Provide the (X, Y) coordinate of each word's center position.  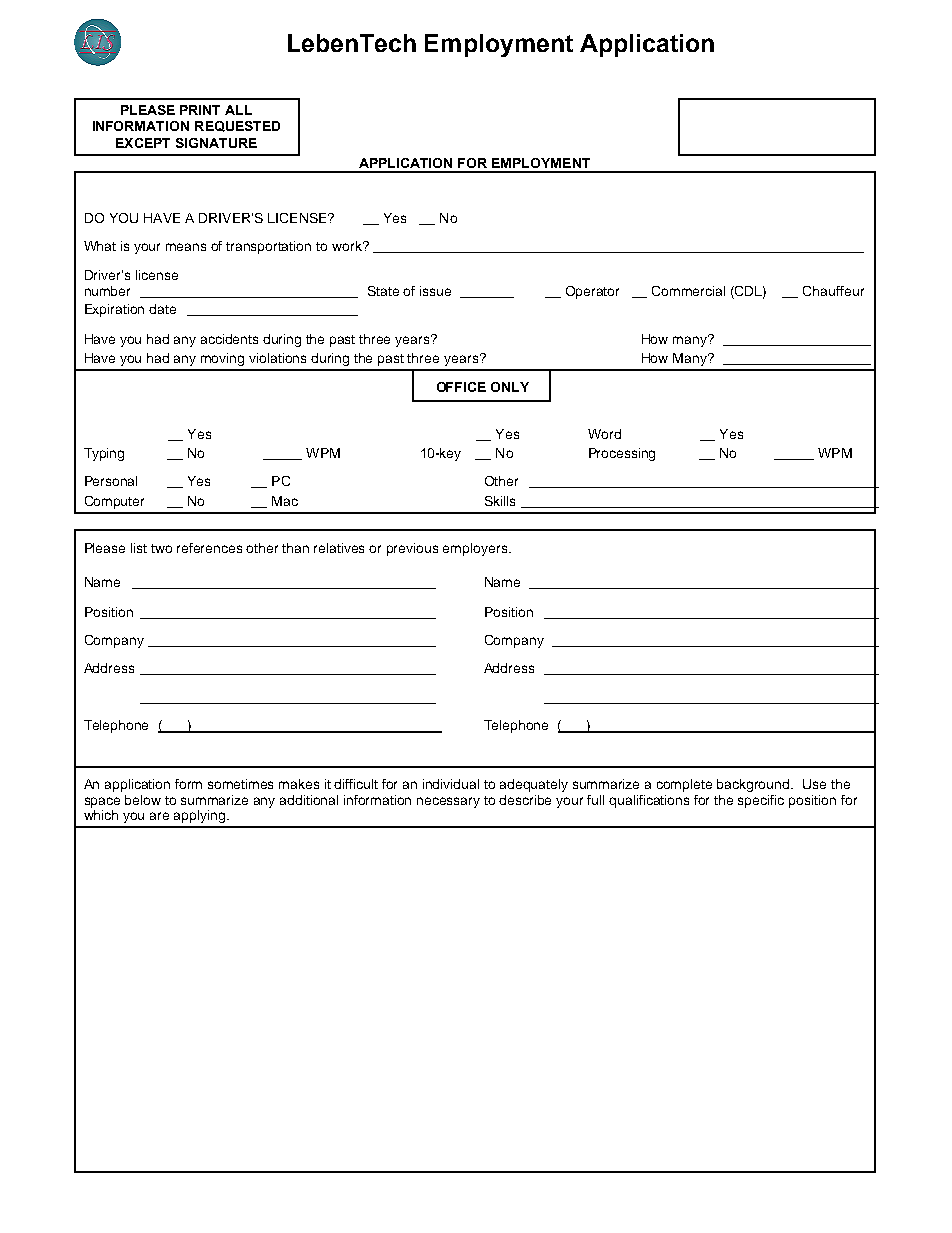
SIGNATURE (216, 143)
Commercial (688, 291)
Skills (500, 501)
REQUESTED (237, 126)
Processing (622, 454)
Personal (111, 481)
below (143, 800)
